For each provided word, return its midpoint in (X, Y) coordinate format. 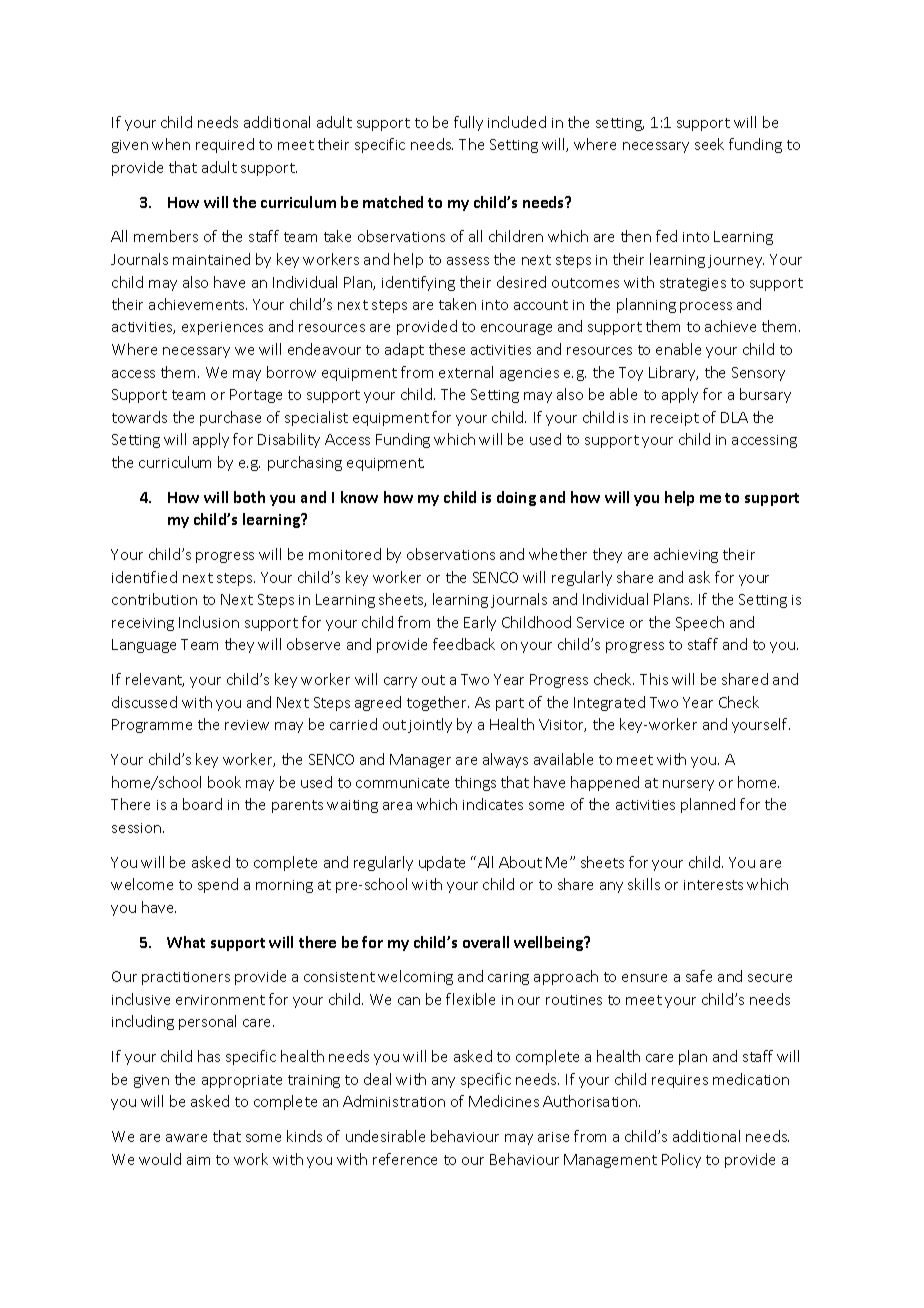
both (249, 497)
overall (486, 942)
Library (673, 373)
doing (516, 498)
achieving (686, 555)
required (225, 145)
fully (468, 123)
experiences (222, 328)
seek (709, 144)
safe (699, 976)
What (186, 942)
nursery (688, 785)
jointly (430, 725)
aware (186, 1138)
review (247, 725)
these (447, 349)
